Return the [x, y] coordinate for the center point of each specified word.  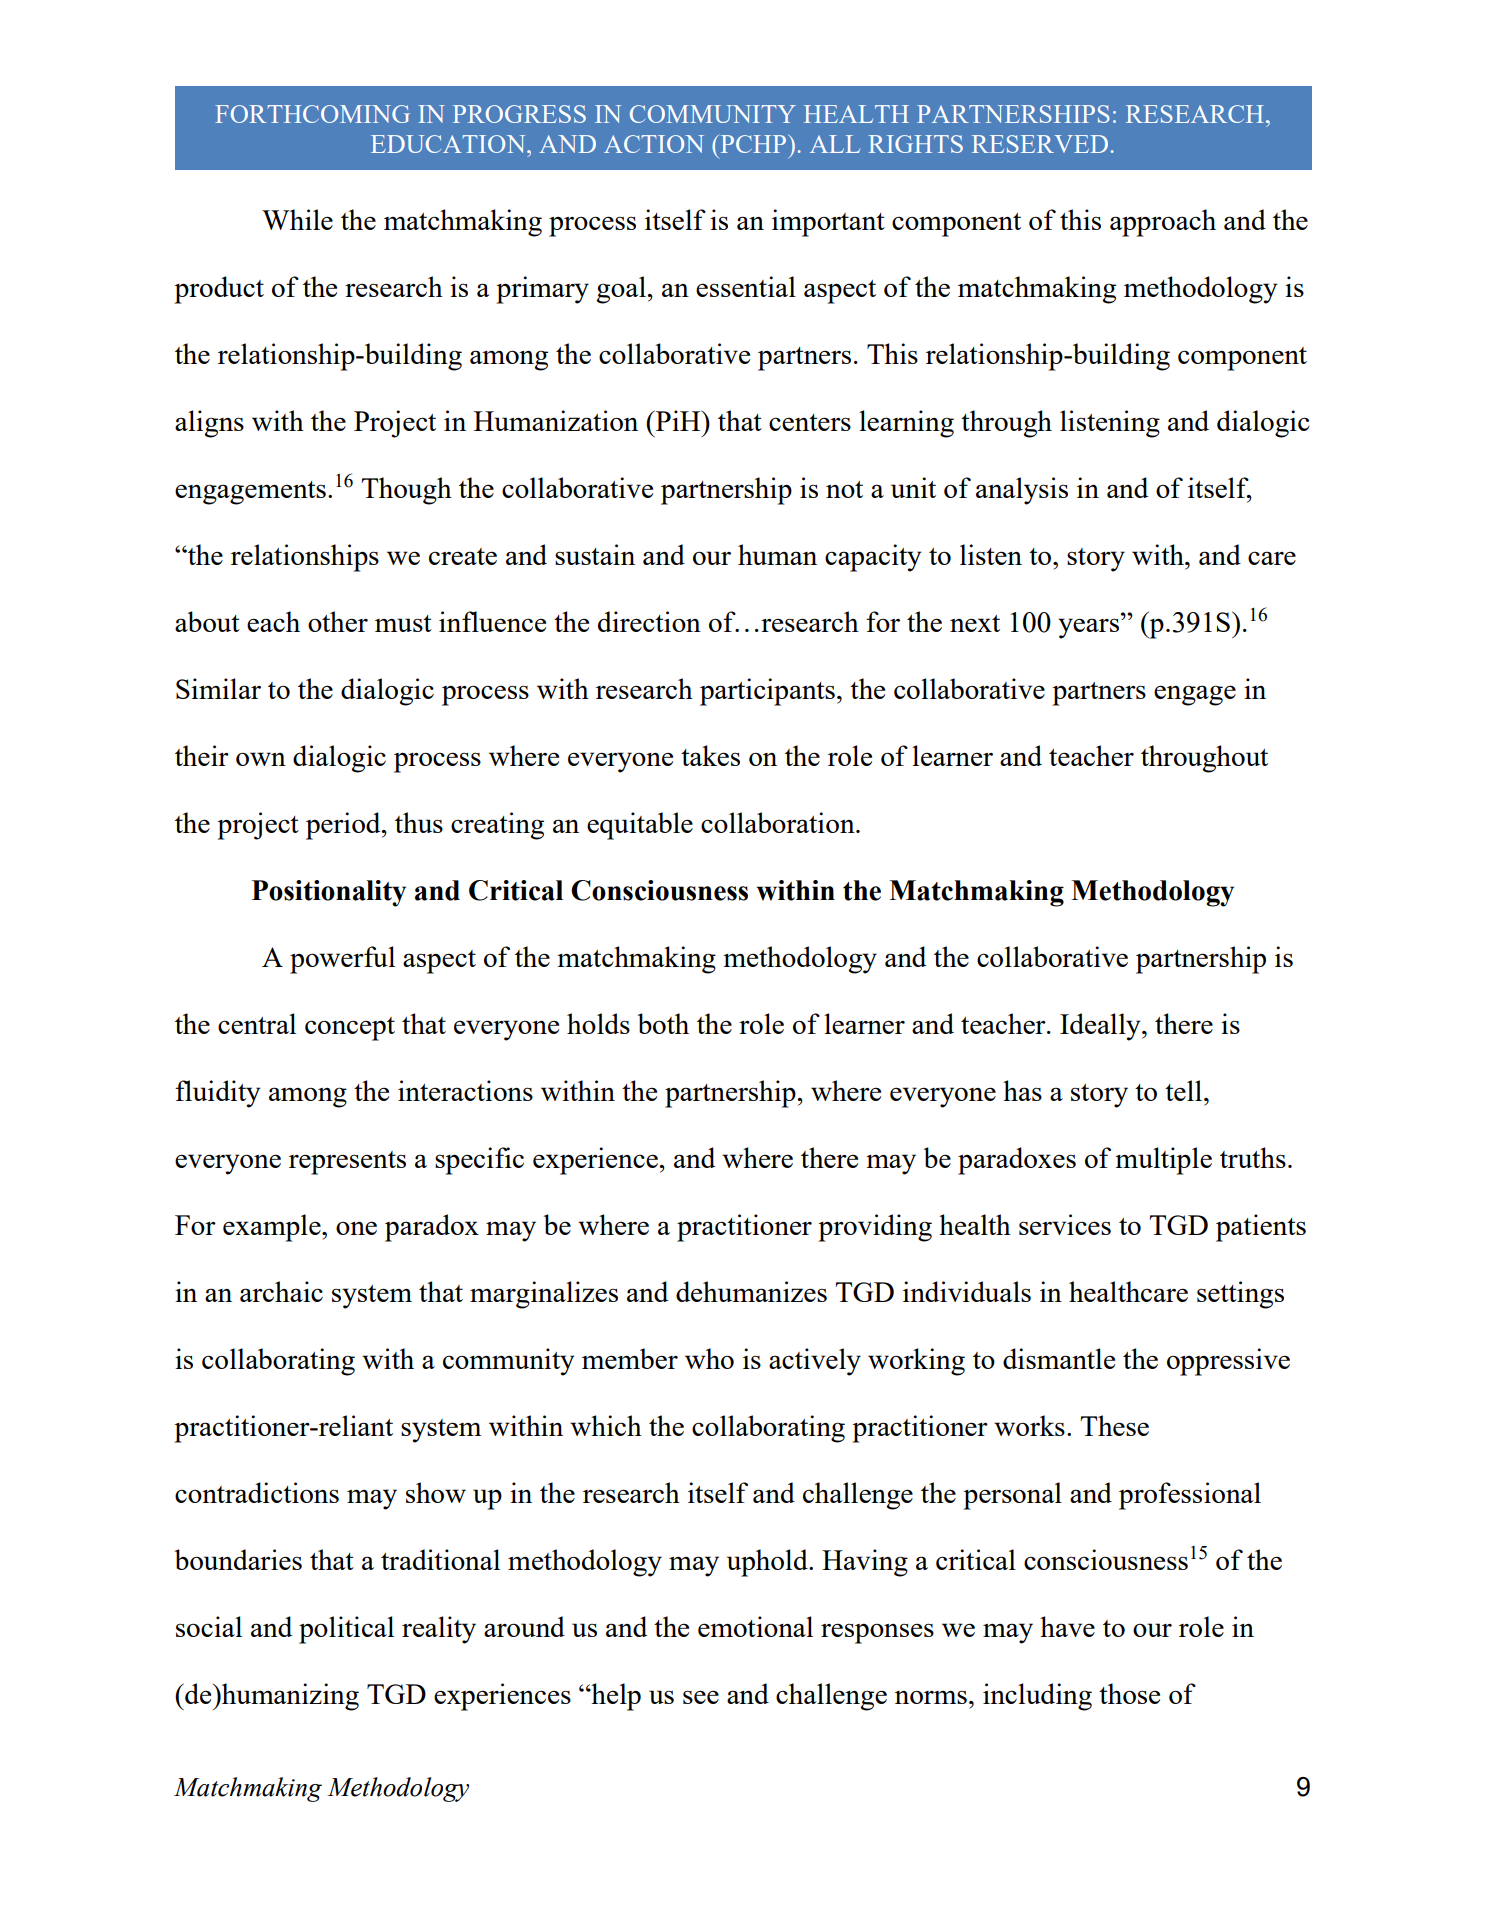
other [338, 621]
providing [875, 1228]
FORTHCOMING [312, 114]
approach [1163, 223]
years [1088, 628]
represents [347, 1163]
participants [767, 692]
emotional [755, 1626]
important [828, 223]
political [346, 1630]
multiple [1163, 1161]
